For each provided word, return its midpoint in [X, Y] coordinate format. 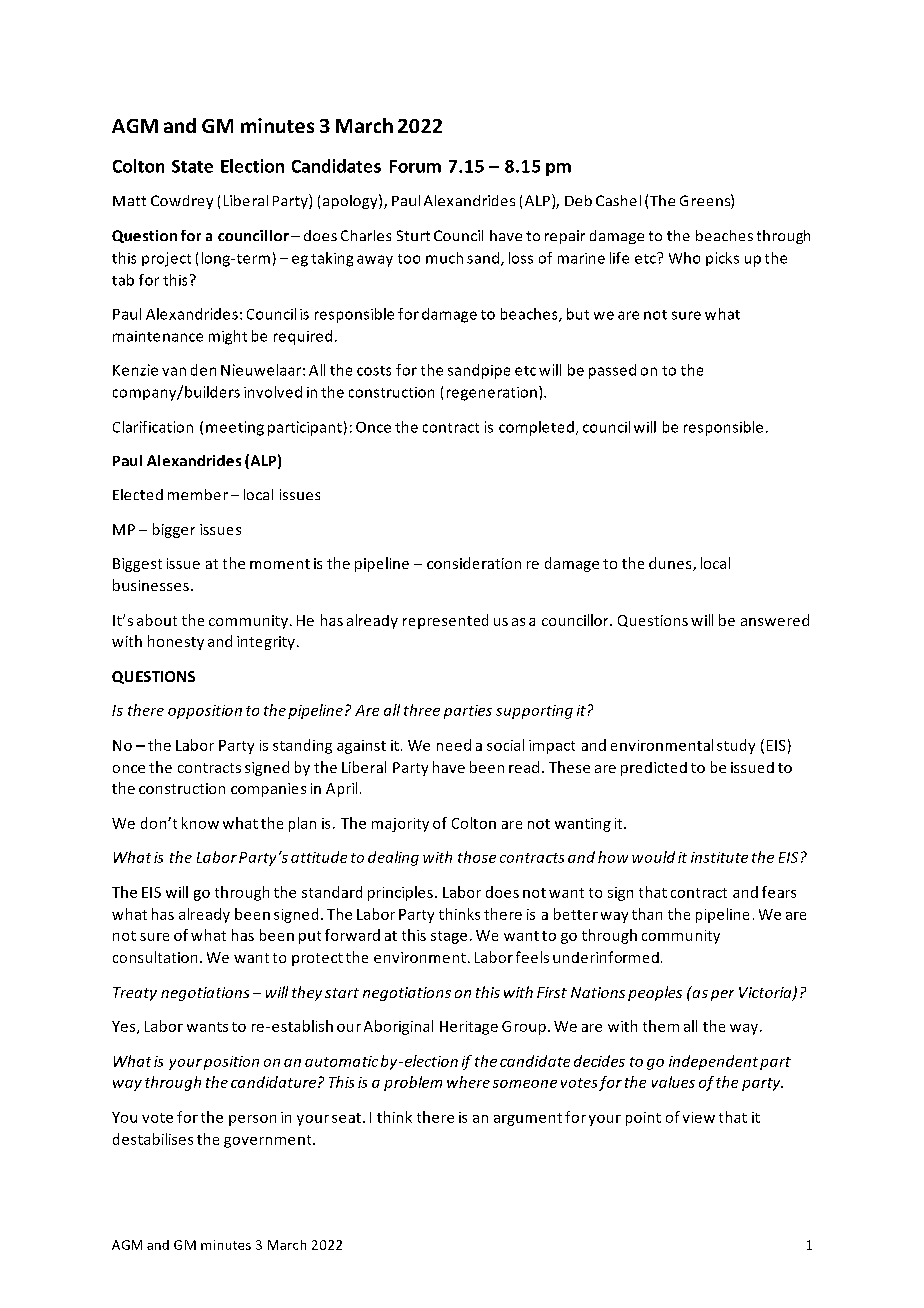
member [198, 494]
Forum [415, 166]
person [252, 1120]
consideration [474, 563]
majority [400, 825]
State [192, 166]
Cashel [618, 200]
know [200, 823]
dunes [671, 564]
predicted [654, 769]
